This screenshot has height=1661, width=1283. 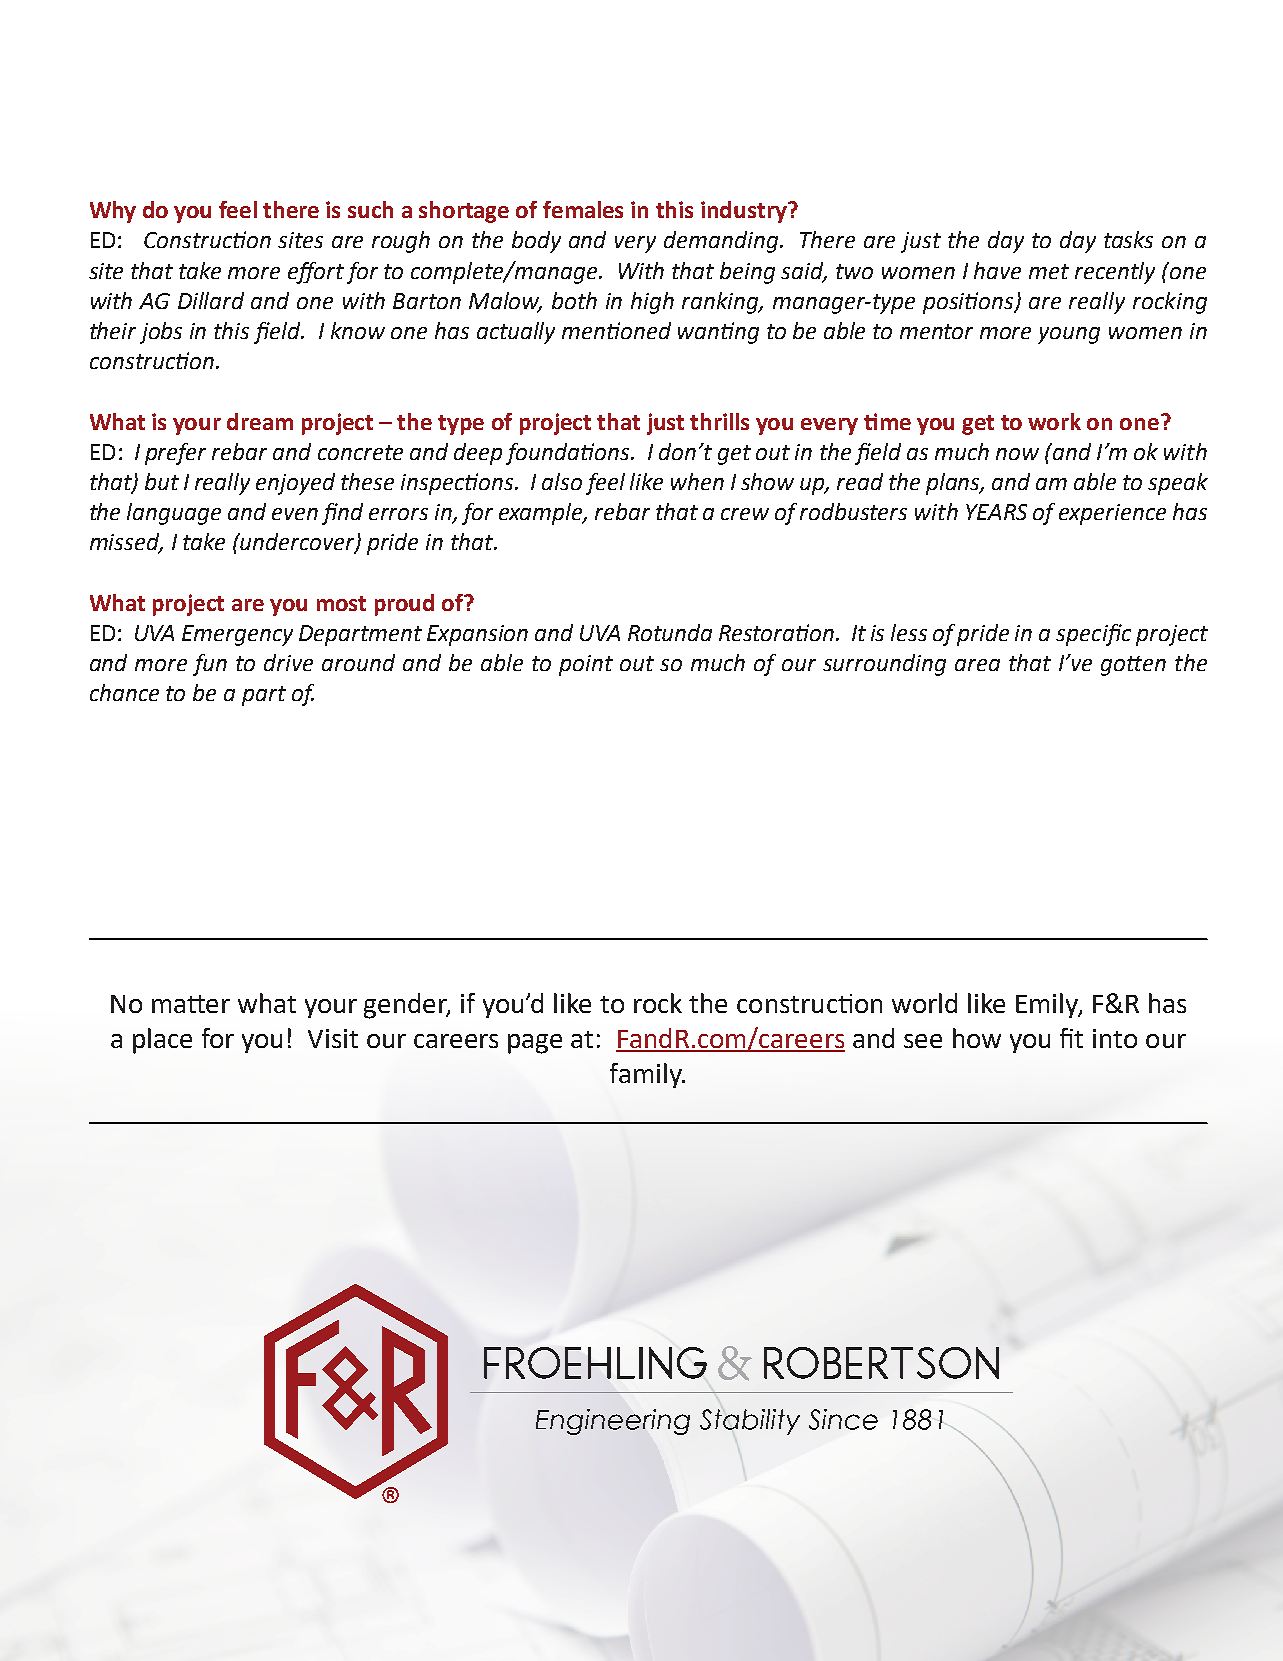 I want to click on family, so click(x=647, y=1075).
